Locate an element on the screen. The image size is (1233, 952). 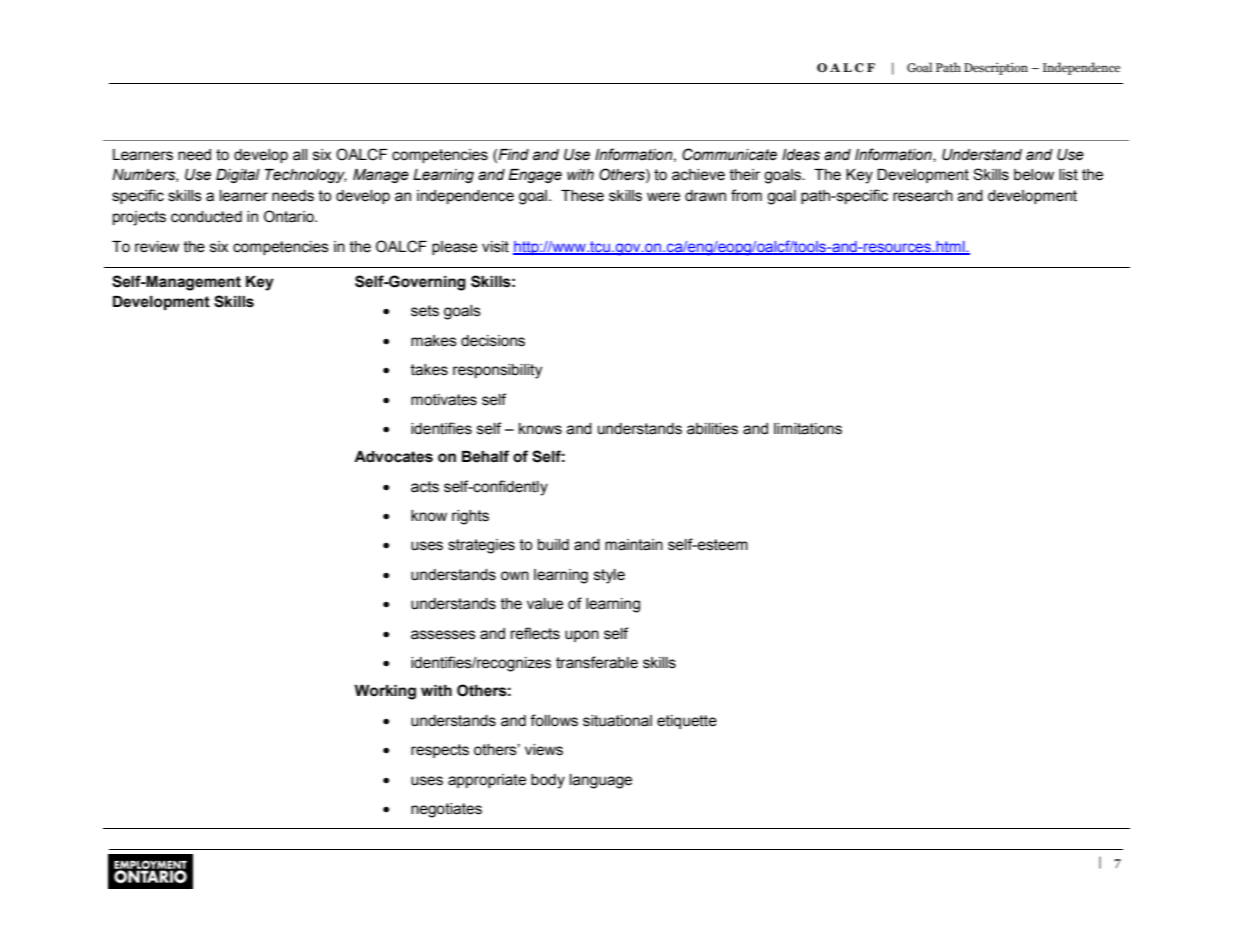
Description is located at coordinates (996, 68).
